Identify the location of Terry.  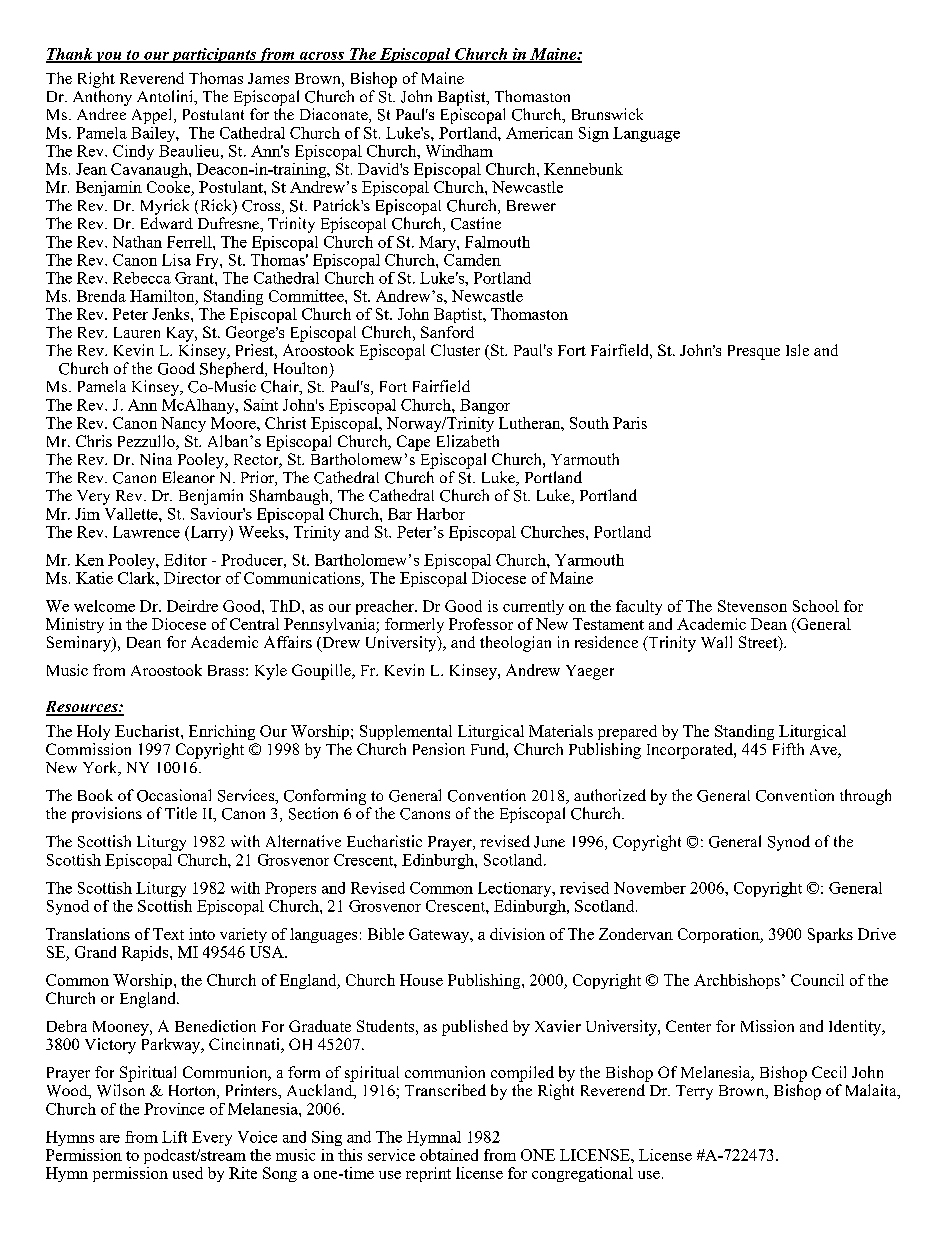
(694, 1092).
